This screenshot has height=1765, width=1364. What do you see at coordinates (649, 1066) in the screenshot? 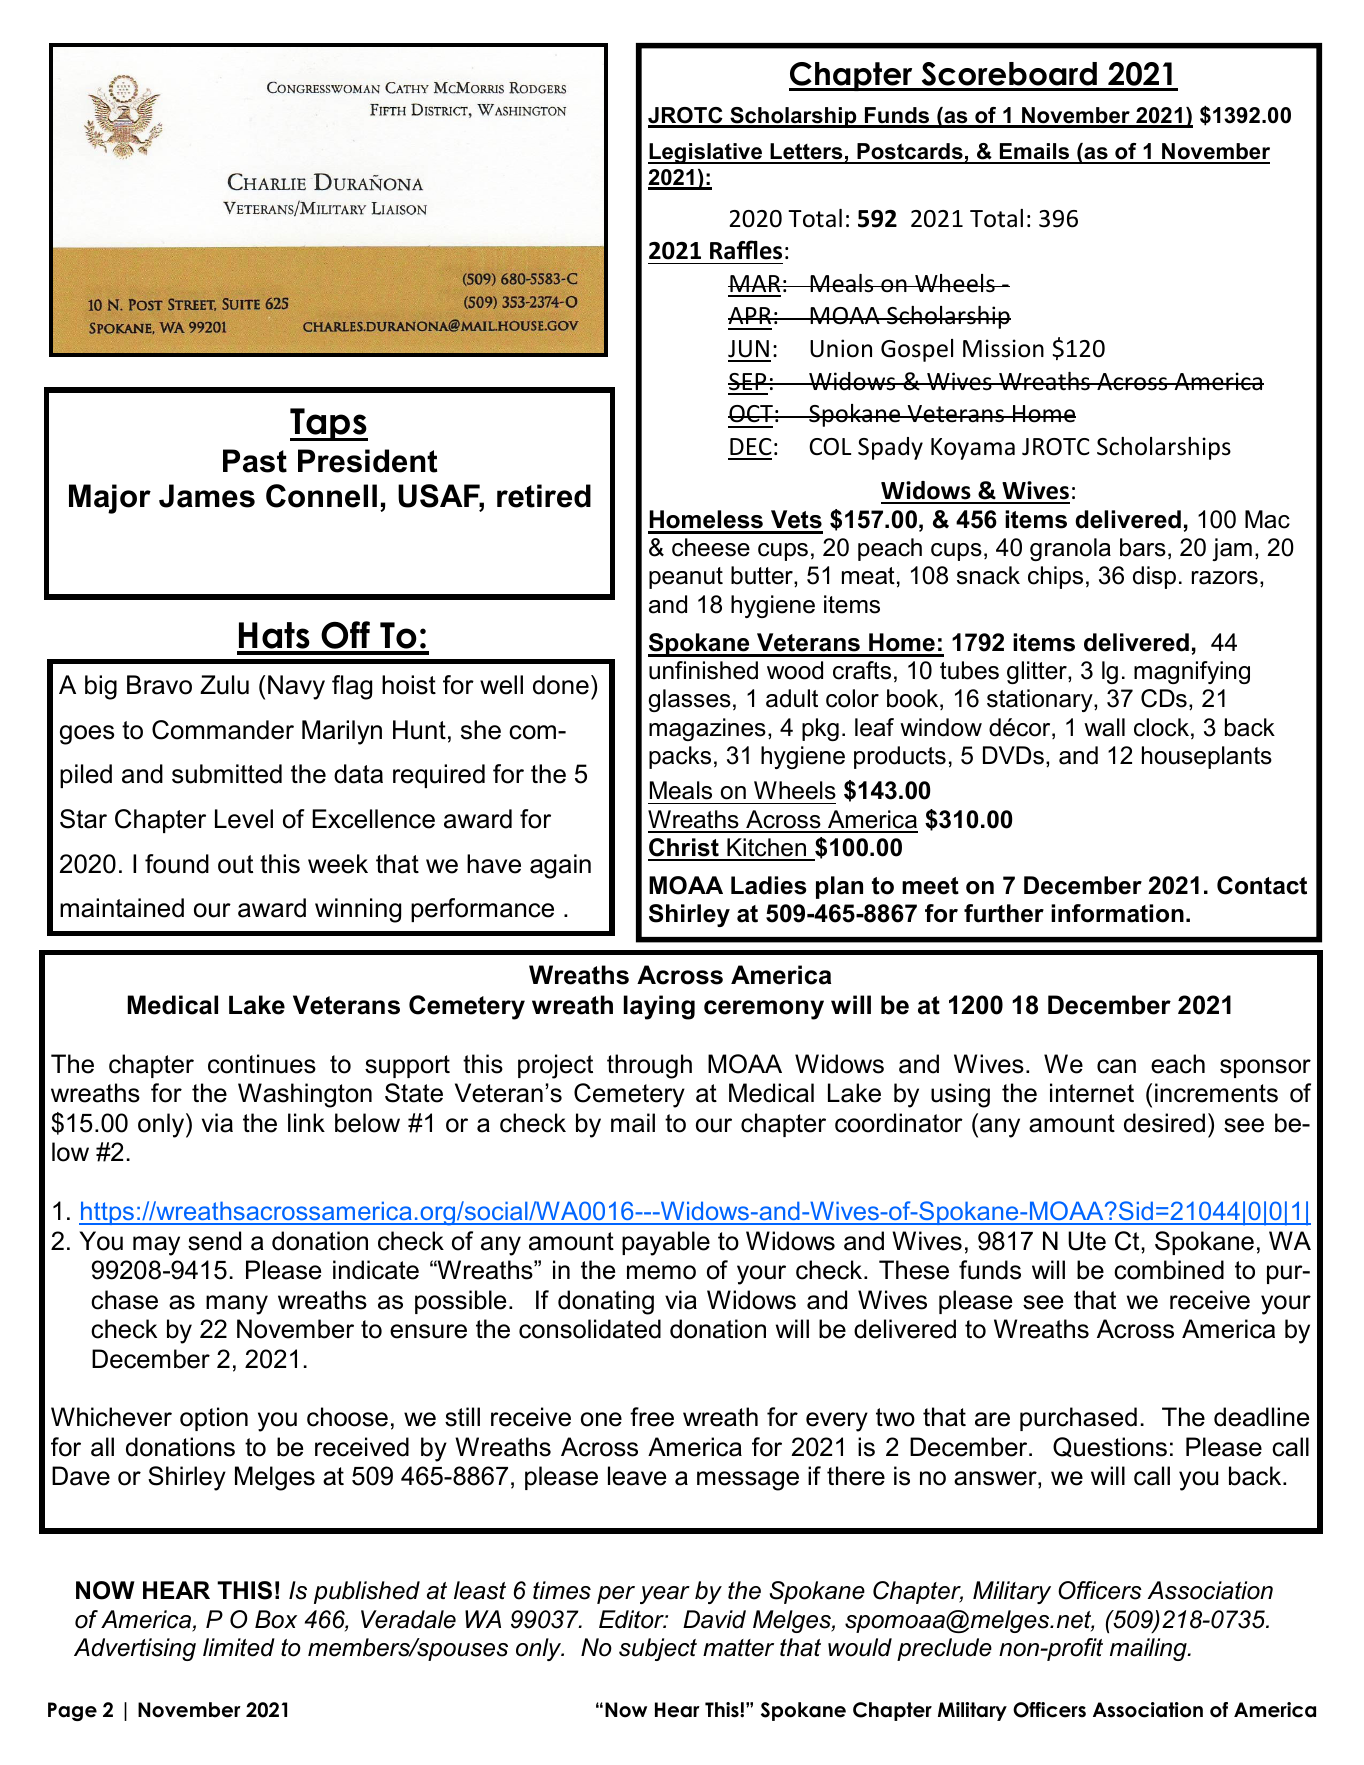
I see `through` at bounding box center [649, 1066].
